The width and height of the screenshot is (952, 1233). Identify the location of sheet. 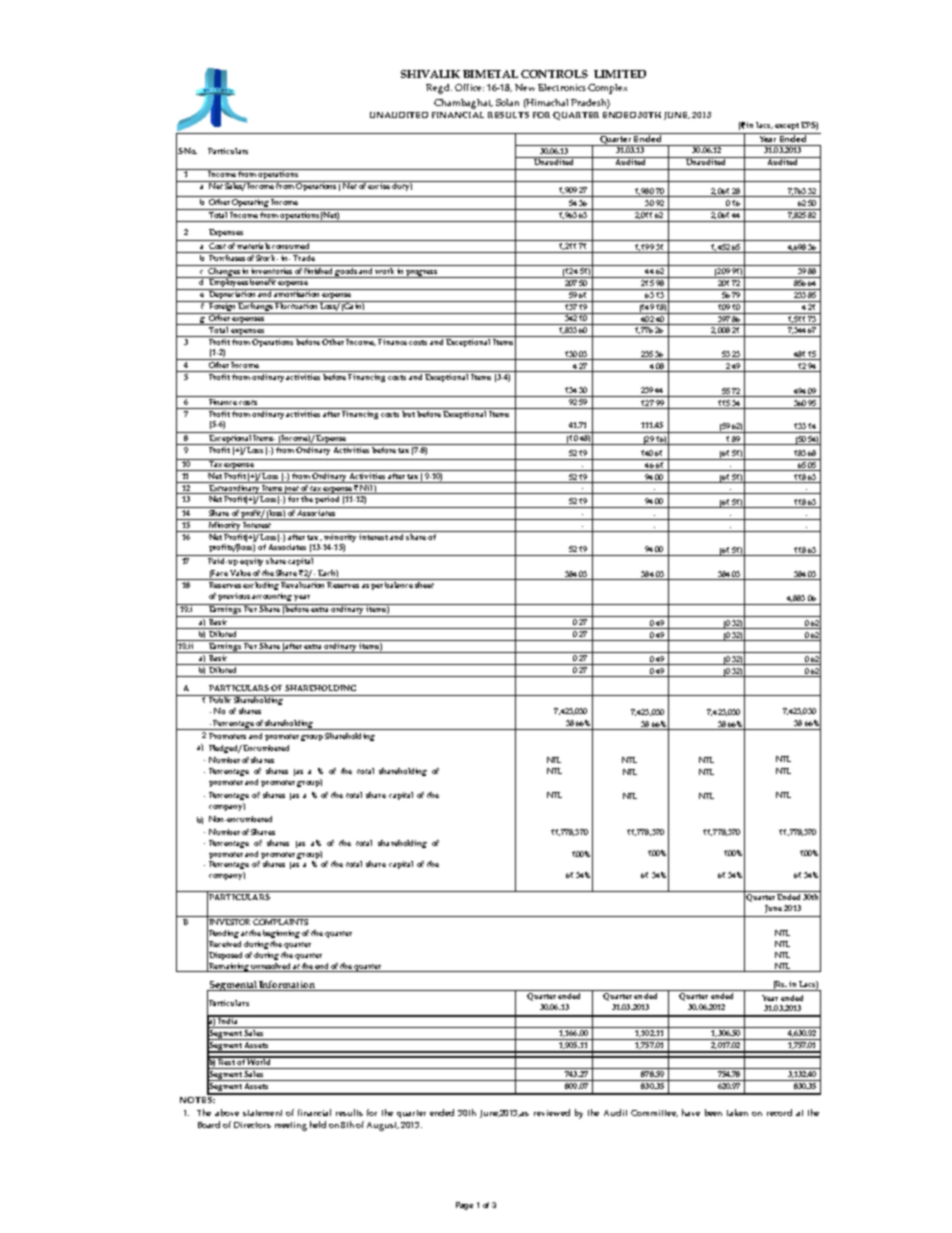
(424, 583).
